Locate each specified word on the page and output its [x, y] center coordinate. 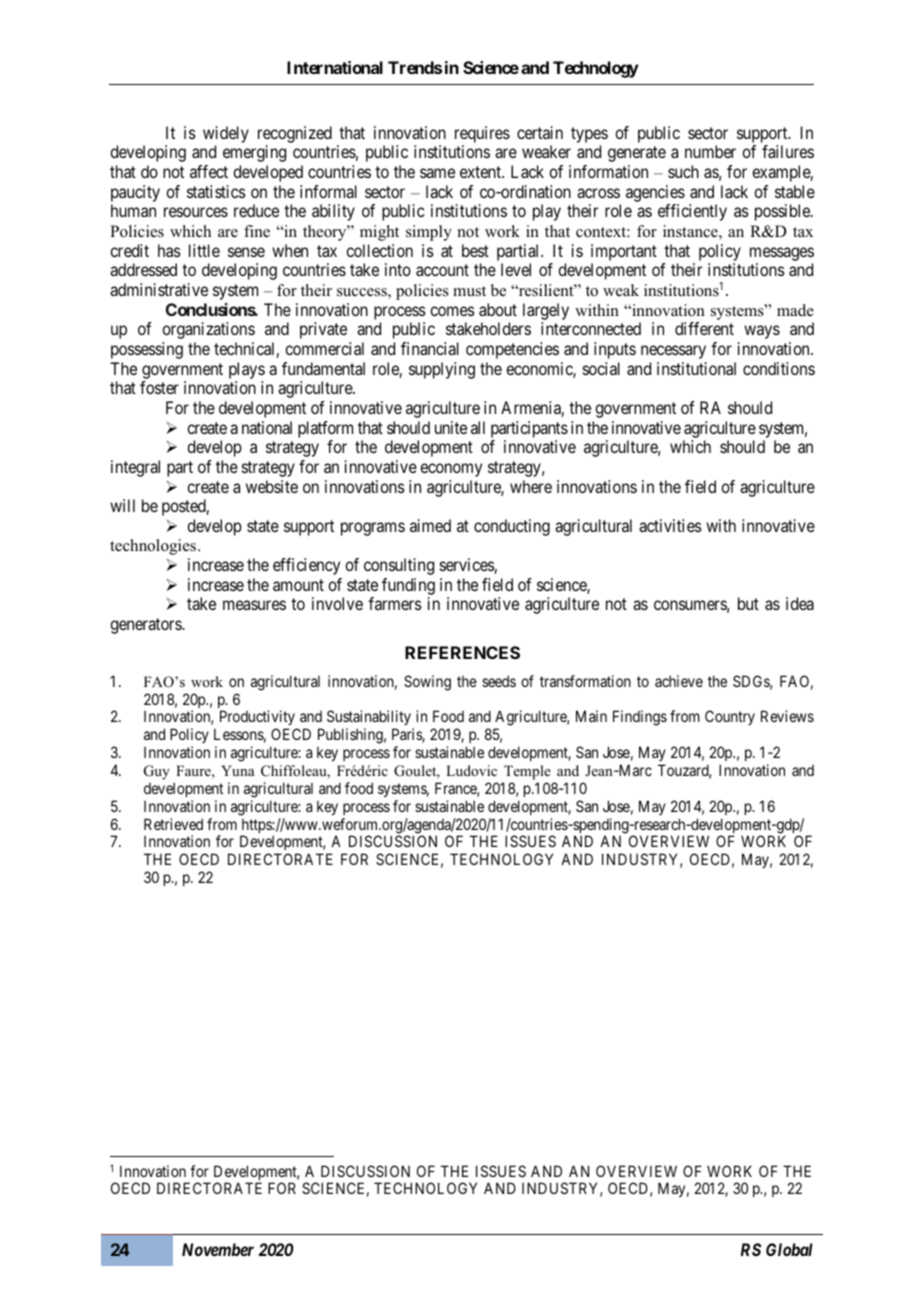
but [748, 603]
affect [209, 171]
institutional [696, 368]
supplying [442, 370]
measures [254, 605]
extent [482, 172]
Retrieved [173, 824]
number [710, 151]
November [218, 1249]
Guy [157, 772]
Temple [527, 772]
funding [408, 586]
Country [730, 717]
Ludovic [471, 770]
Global [789, 1249]
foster [159, 387]
